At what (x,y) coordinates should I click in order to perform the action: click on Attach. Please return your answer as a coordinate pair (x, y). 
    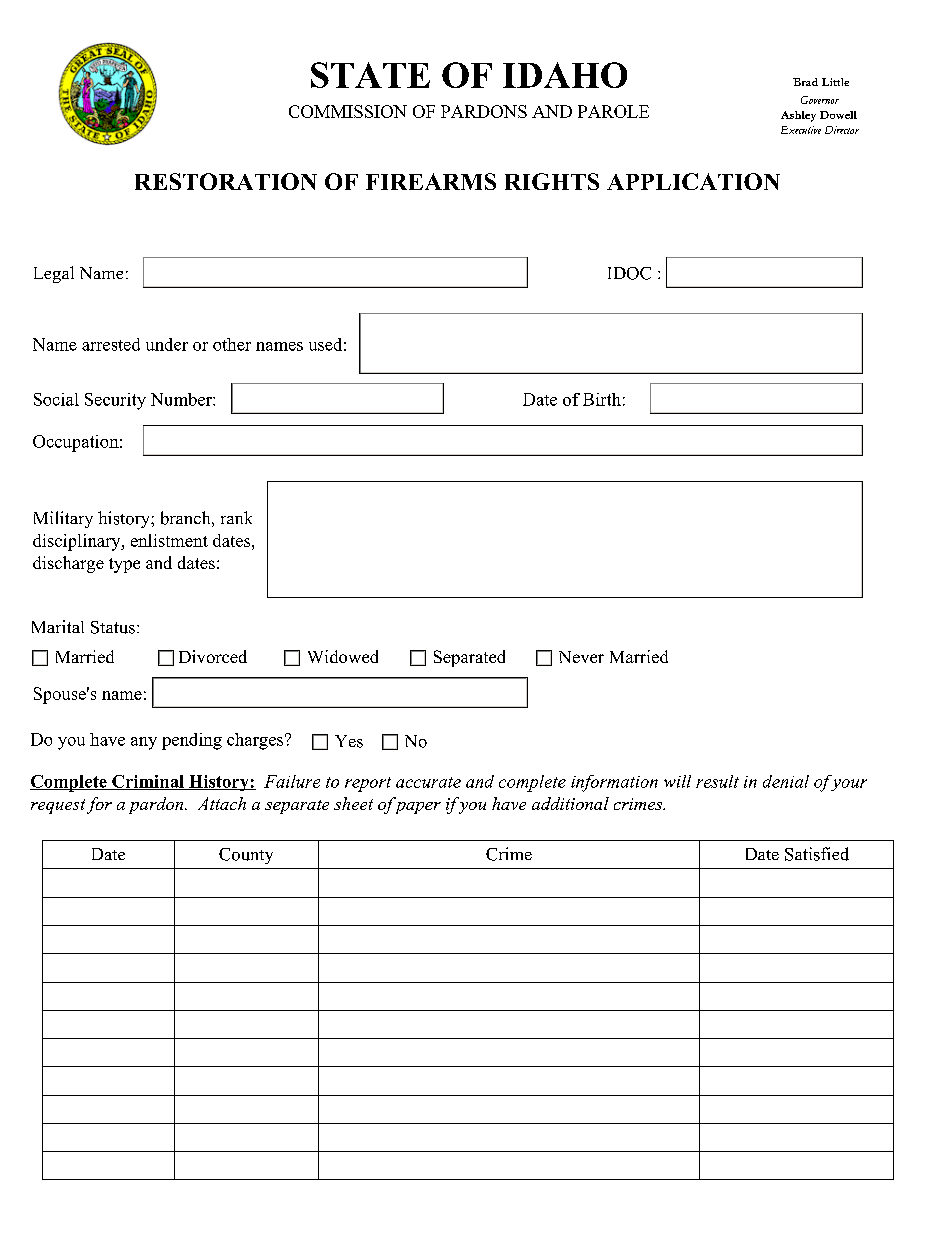
    Looking at the image, I should click on (222, 803).
